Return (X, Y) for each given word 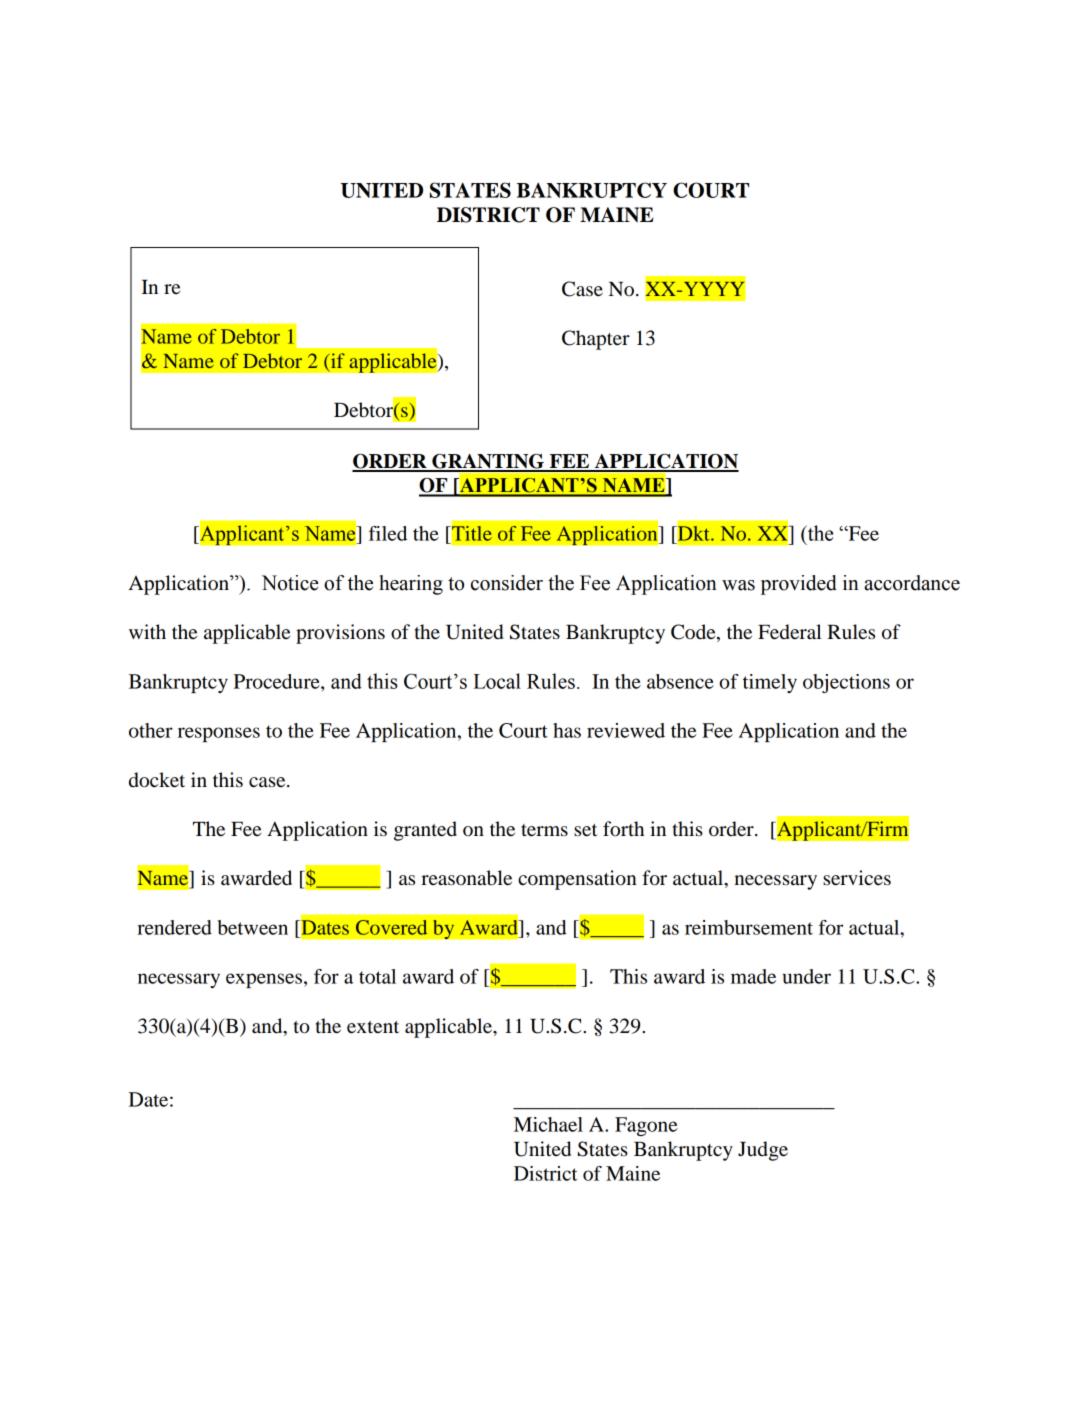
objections (846, 683)
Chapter (596, 340)
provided (799, 585)
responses (219, 734)
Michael (548, 1124)
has (567, 730)
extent (373, 1027)
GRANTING (488, 462)
